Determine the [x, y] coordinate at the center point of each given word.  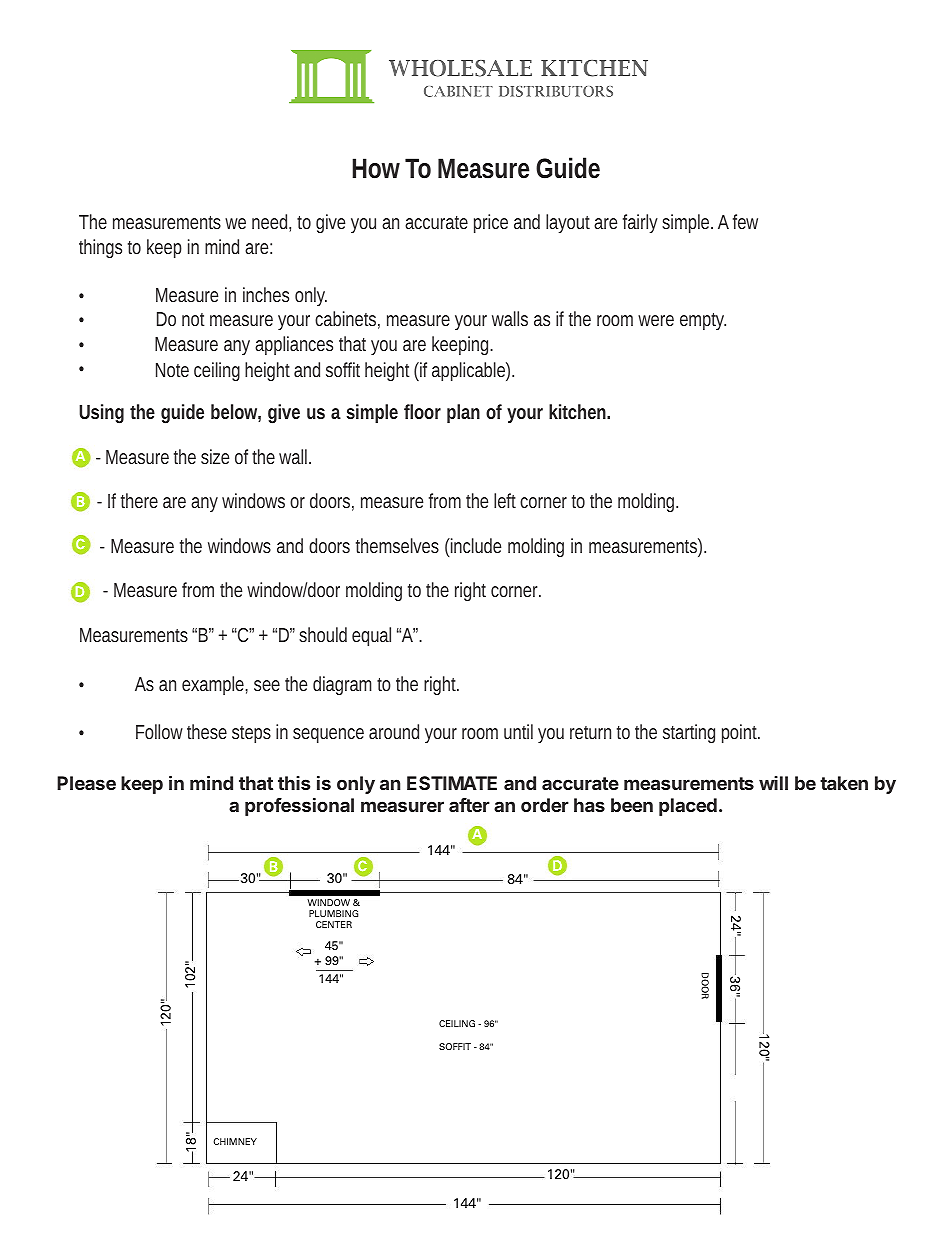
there [139, 500]
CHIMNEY [235, 1141]
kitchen [579, 411]
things [100, 248]
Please [86, 783]
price [491, 223]
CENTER [334, 924]
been [632, 805]
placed [688, 807]
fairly [640, 223]
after [469, 805]
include [475, 545]
